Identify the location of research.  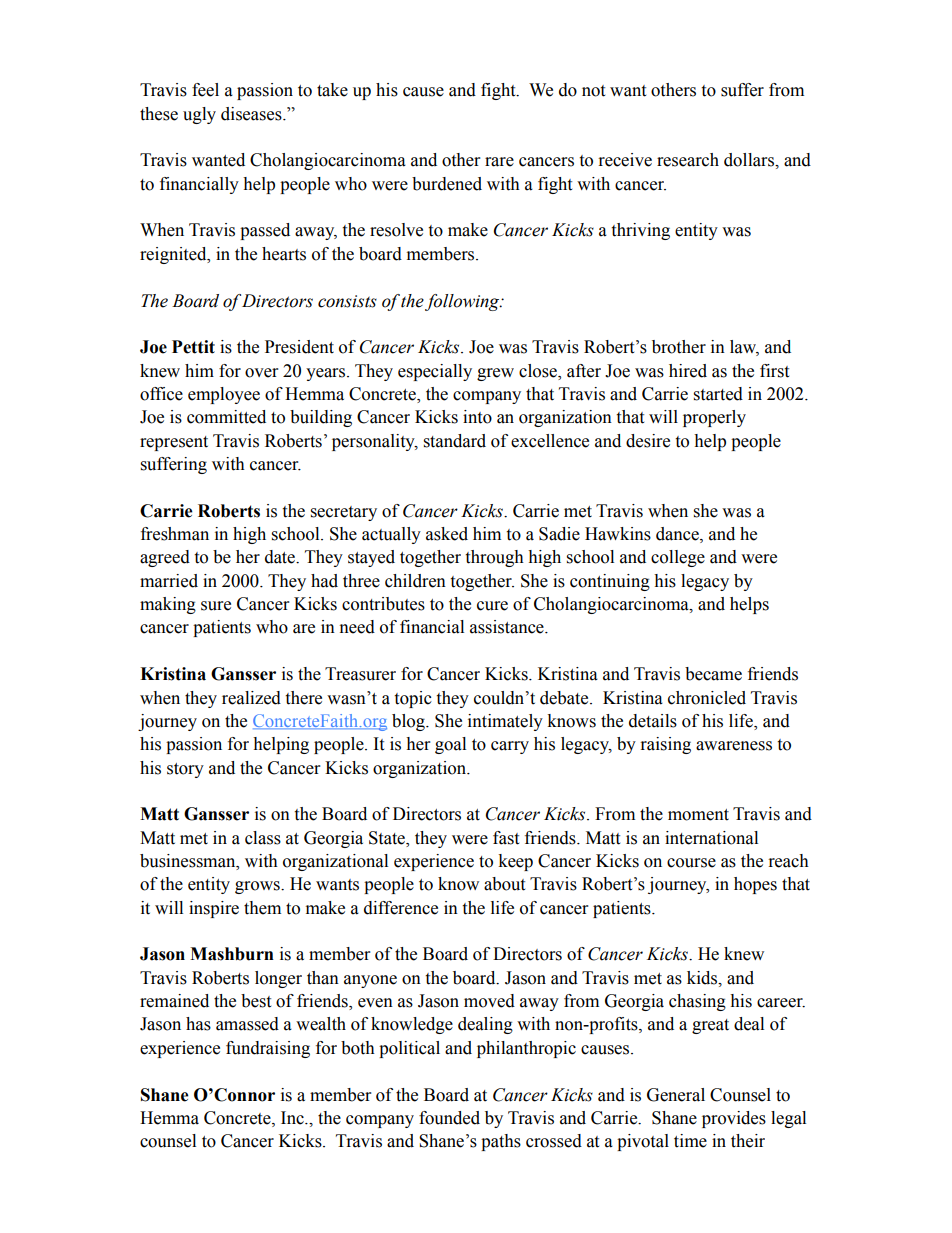
(688, 160).
